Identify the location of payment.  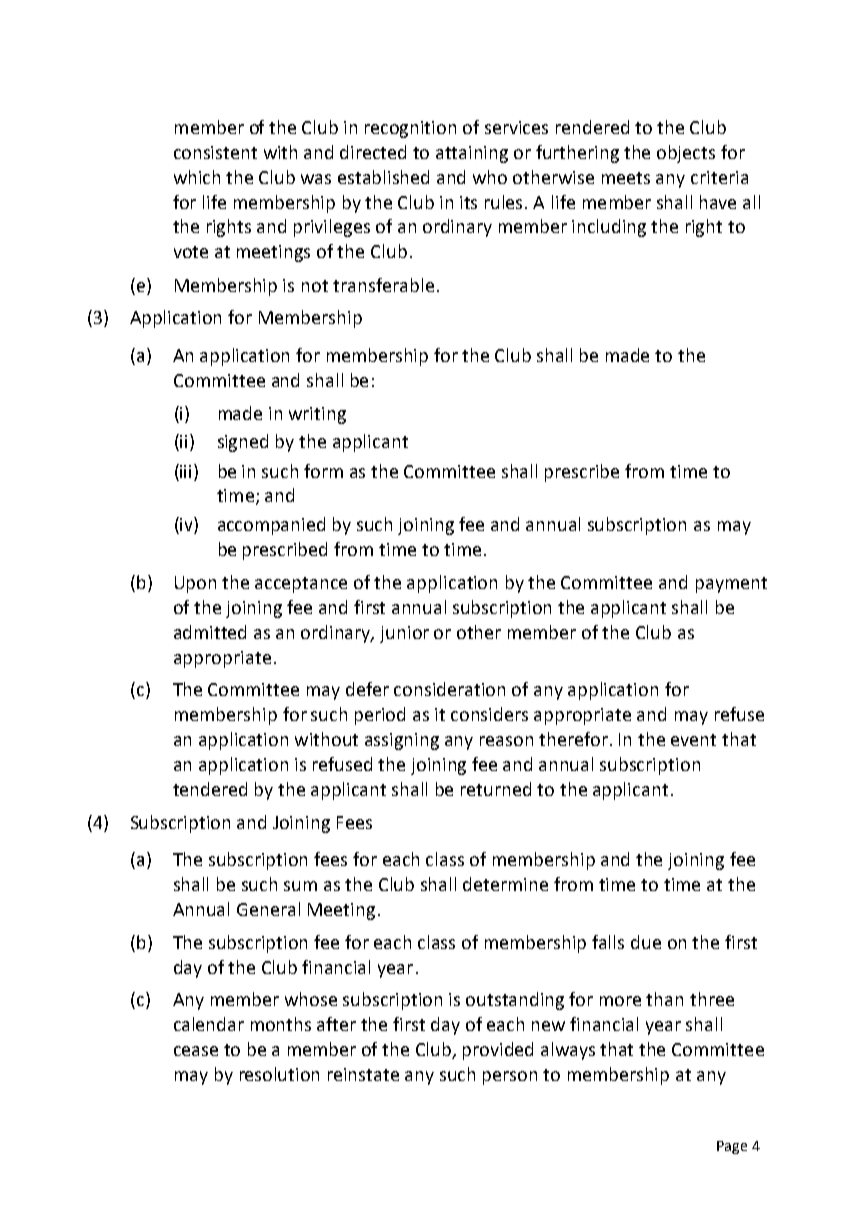
(731, 585).
